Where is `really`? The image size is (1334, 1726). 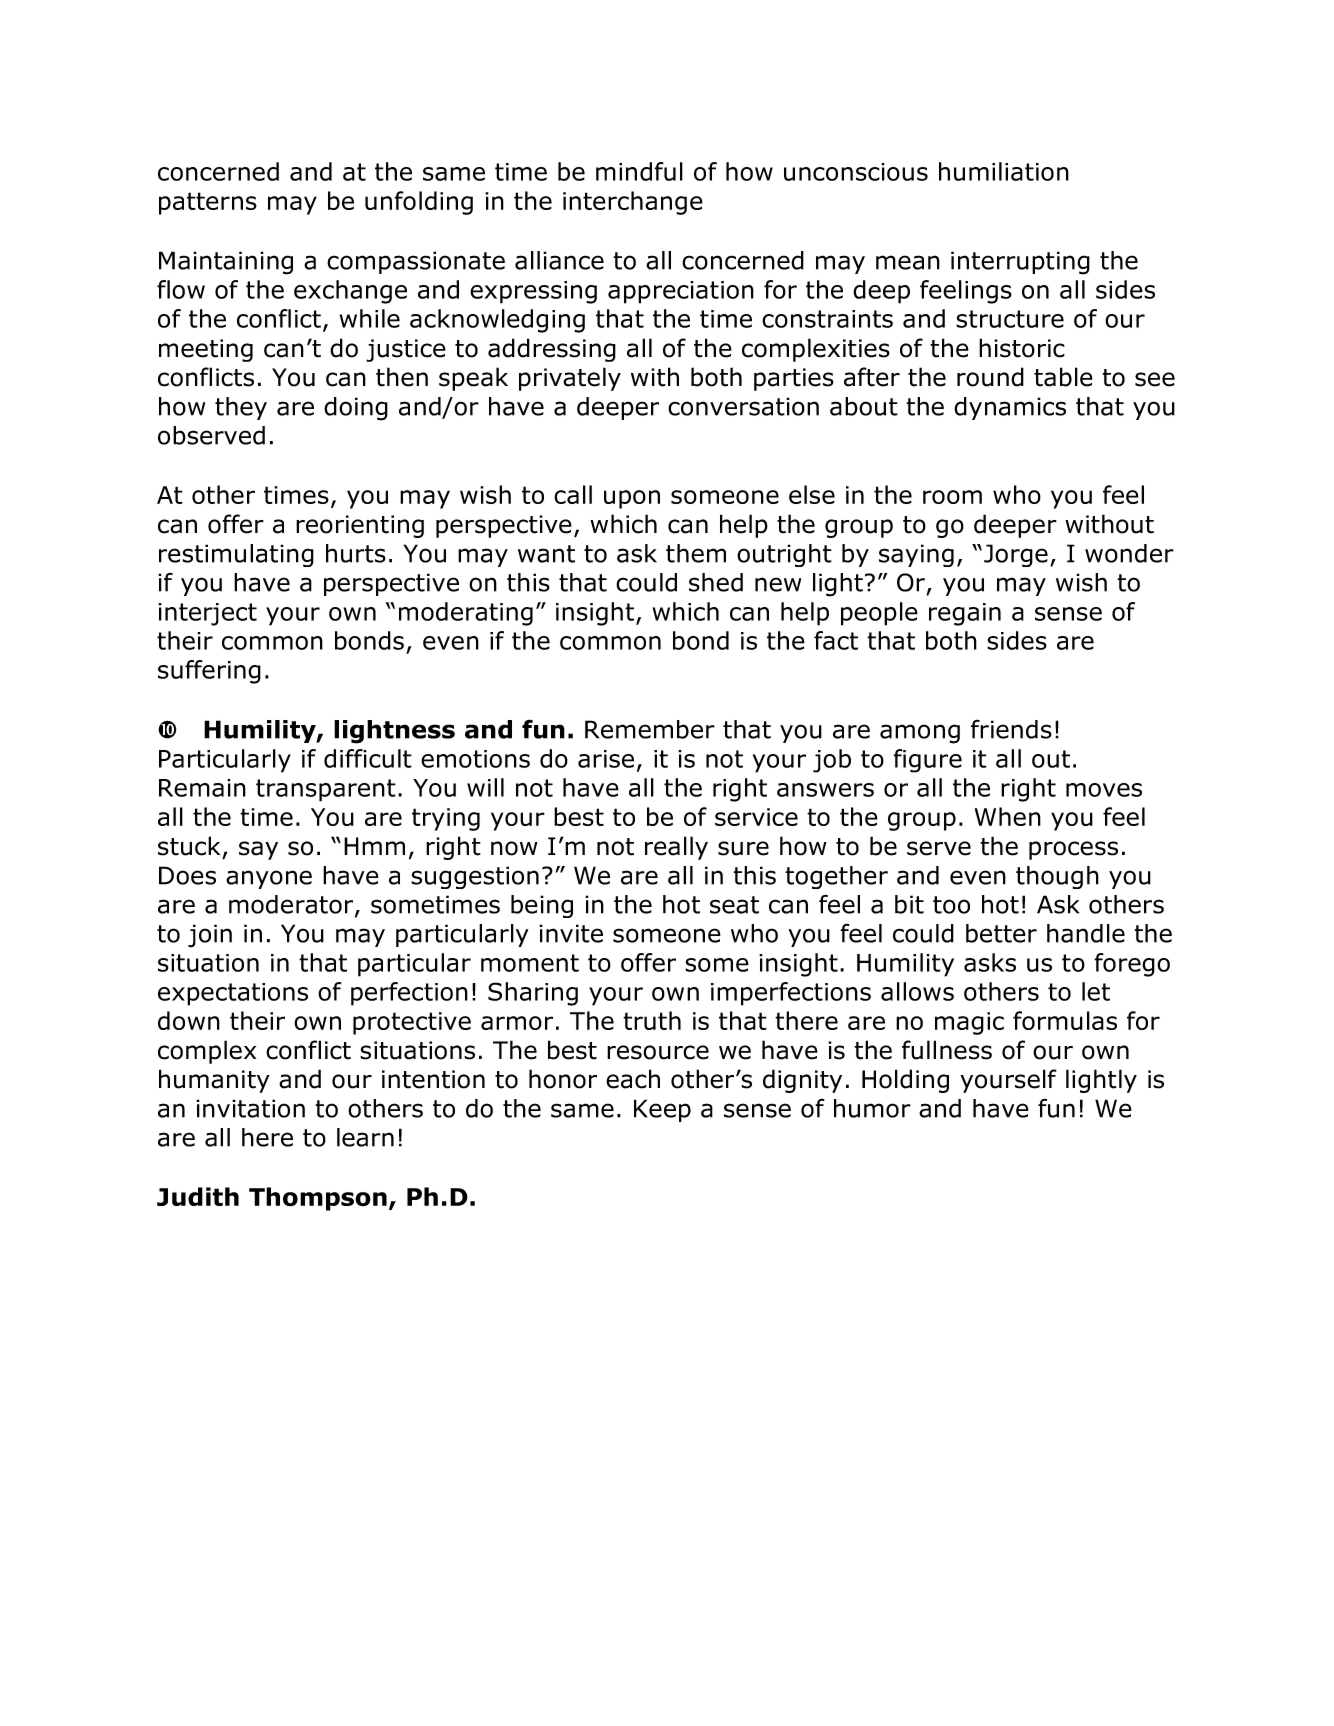
really is located at coordinates (676, 848).
